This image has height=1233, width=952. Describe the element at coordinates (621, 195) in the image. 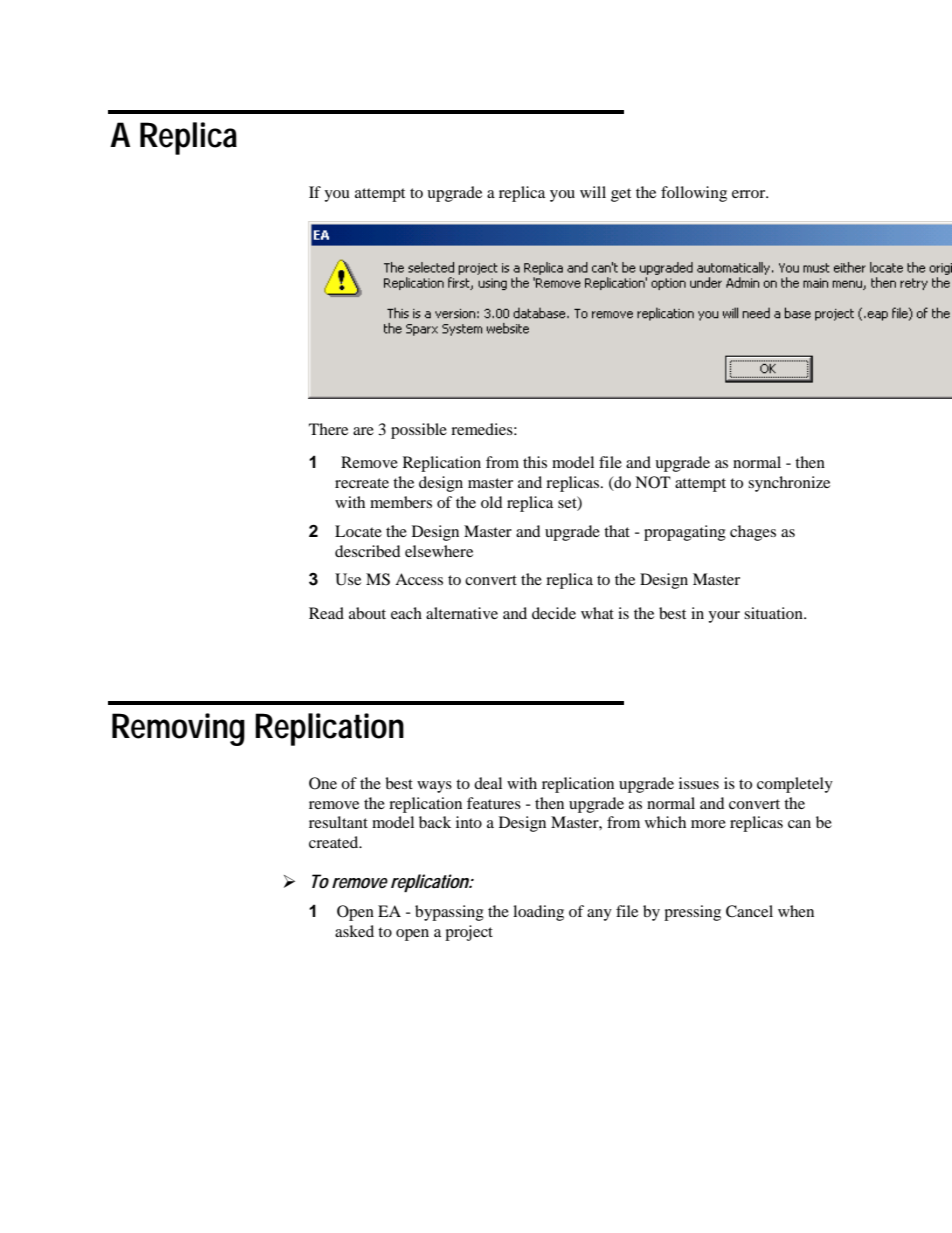

I see `get` at that location.
